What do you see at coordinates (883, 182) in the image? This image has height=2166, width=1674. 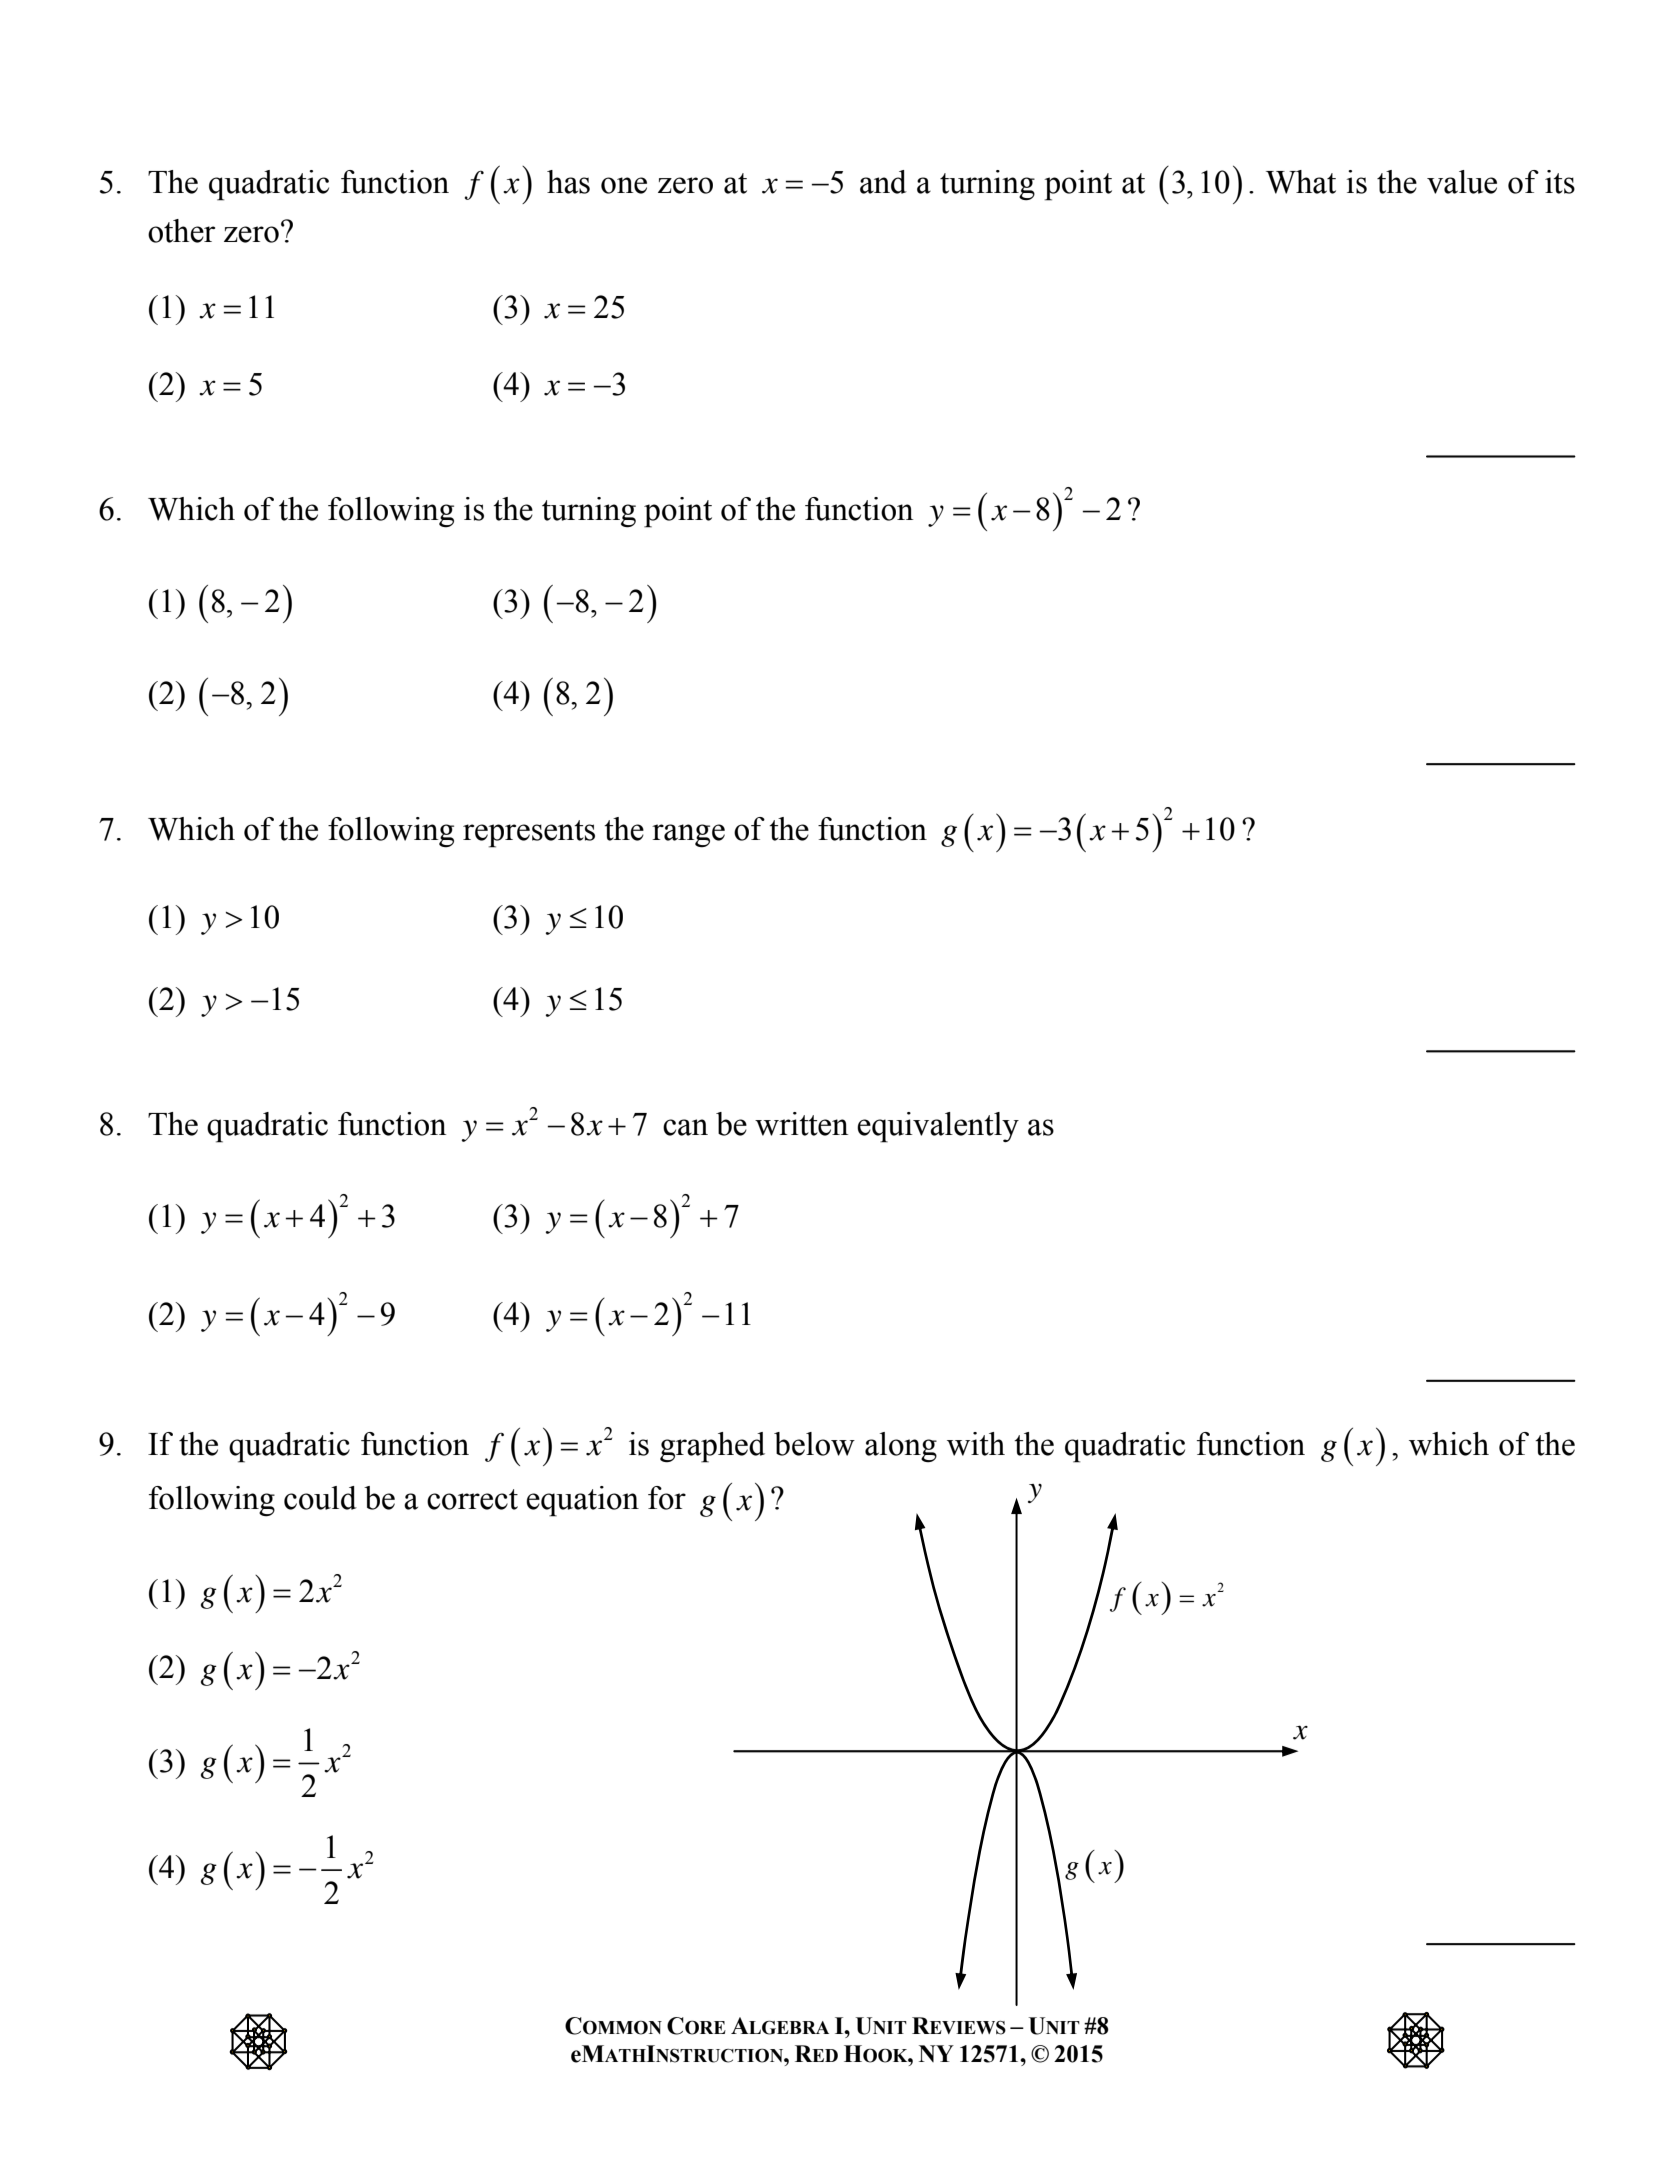 I see `and` at bounding box center [883, 182].
